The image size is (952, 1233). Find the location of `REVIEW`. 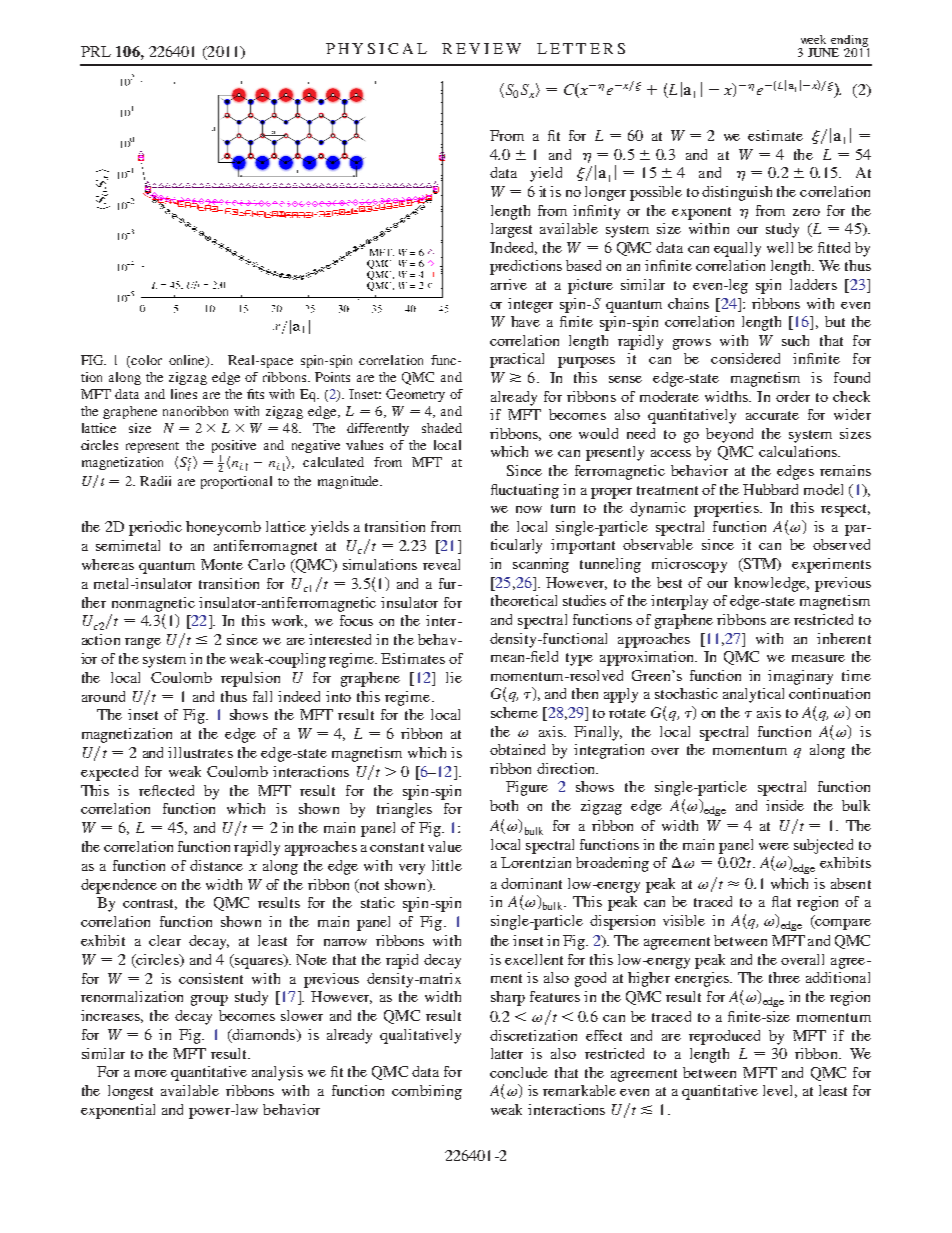

REVIEW is located at coordinates (481, 48).
